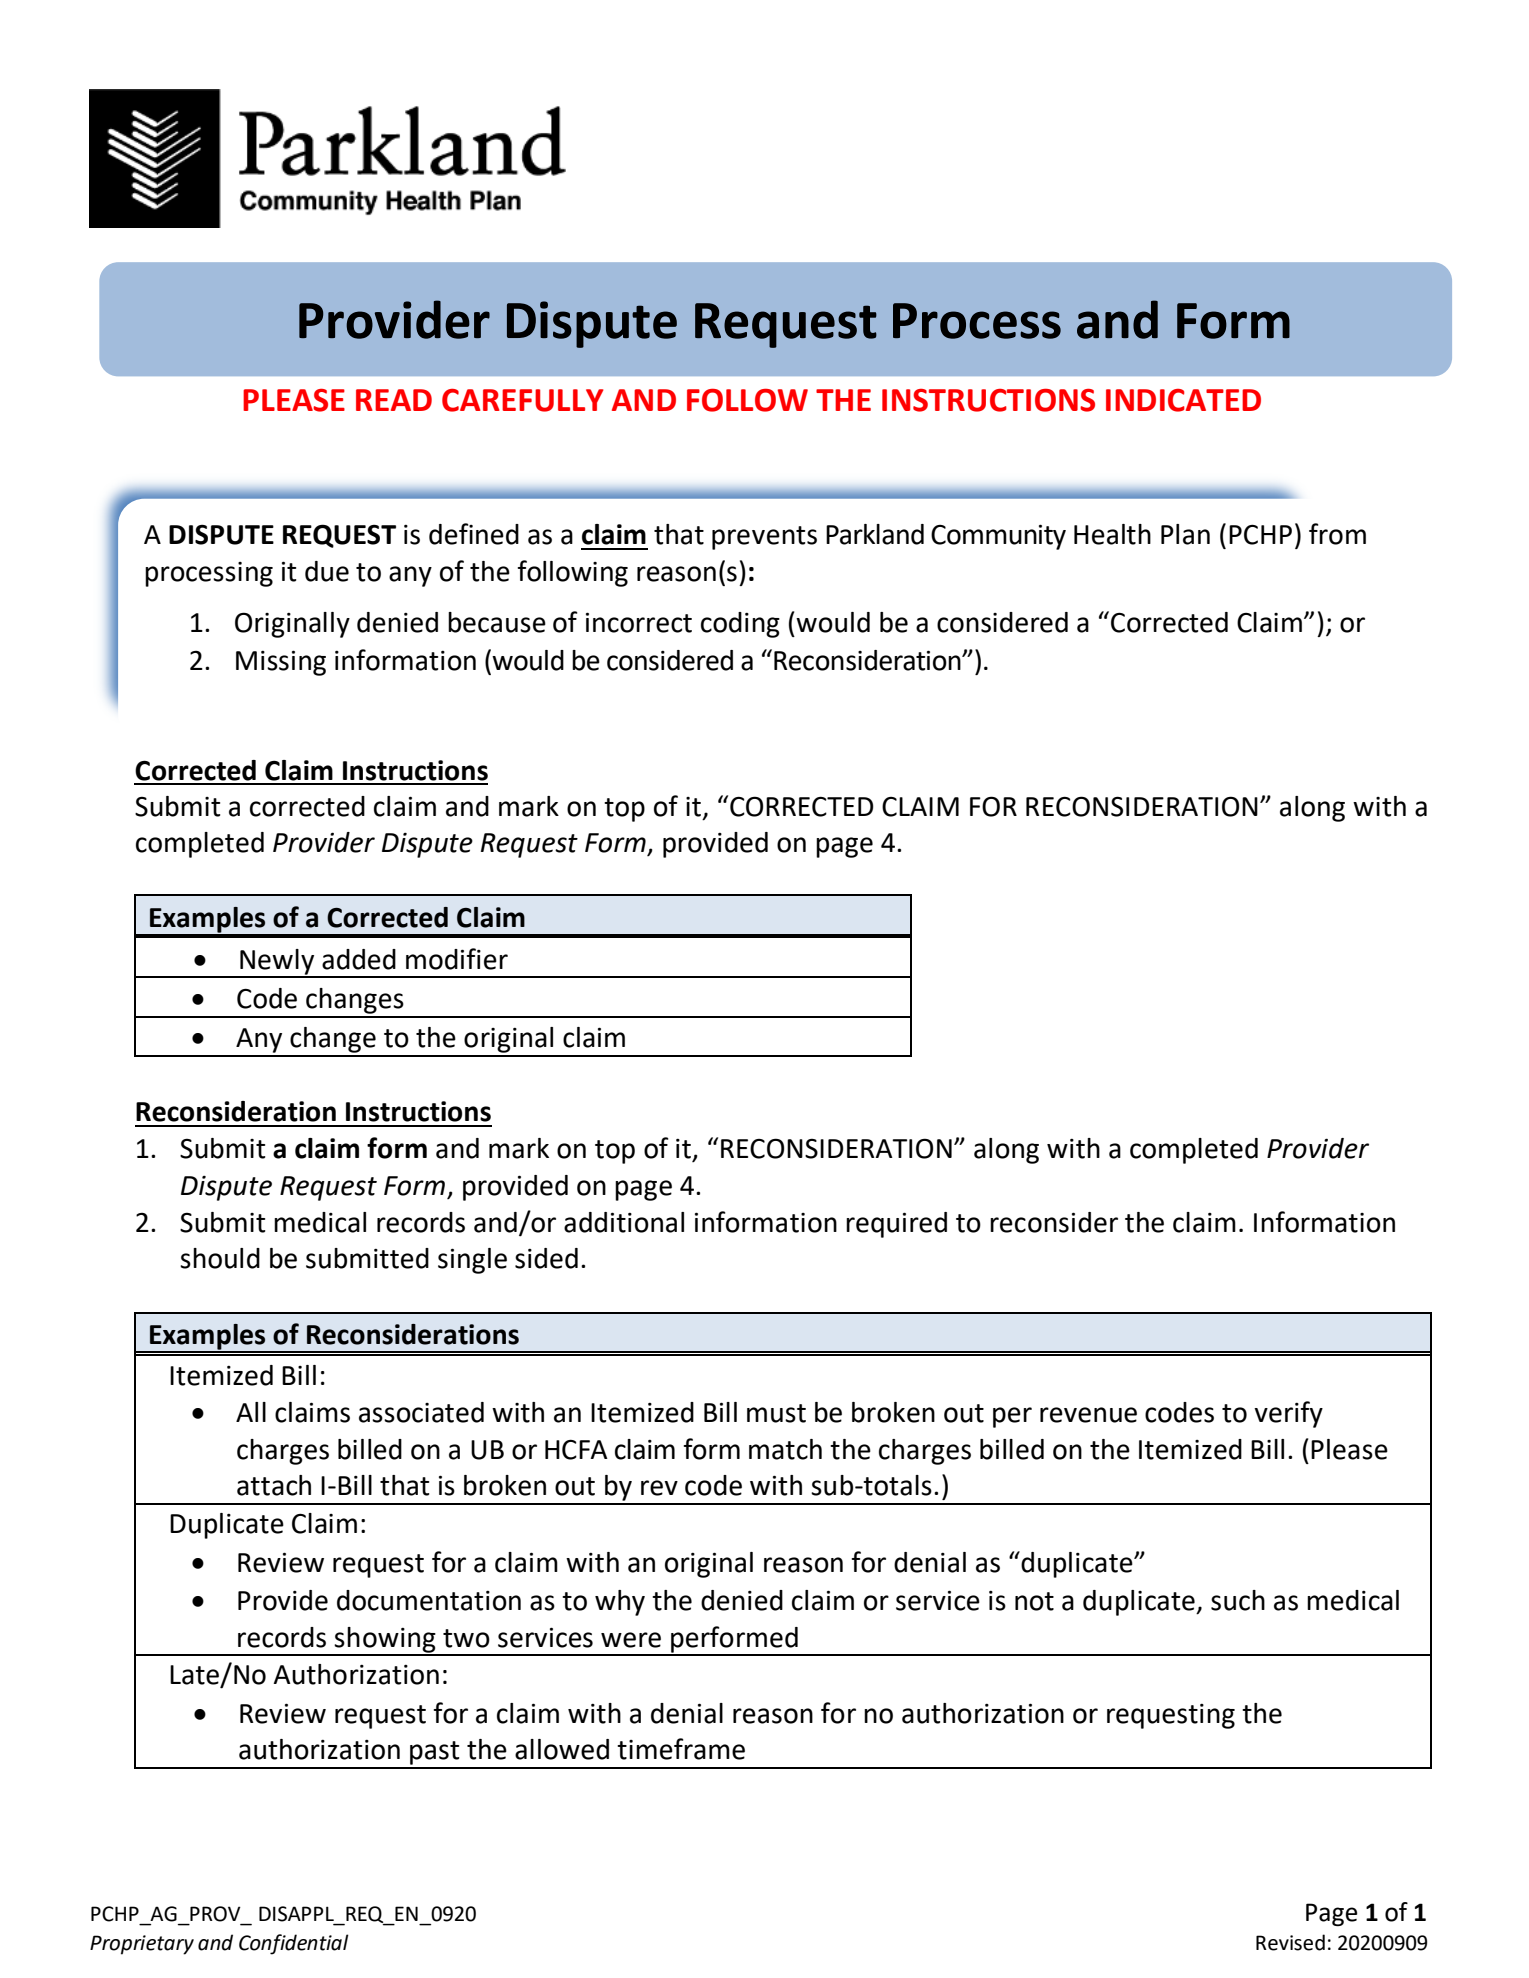 Image resolution: width=1529 pixels, height=1978 pixels. Describe the element at coordinates (294, 1944) in the document. I see `Confidential` at that location.
